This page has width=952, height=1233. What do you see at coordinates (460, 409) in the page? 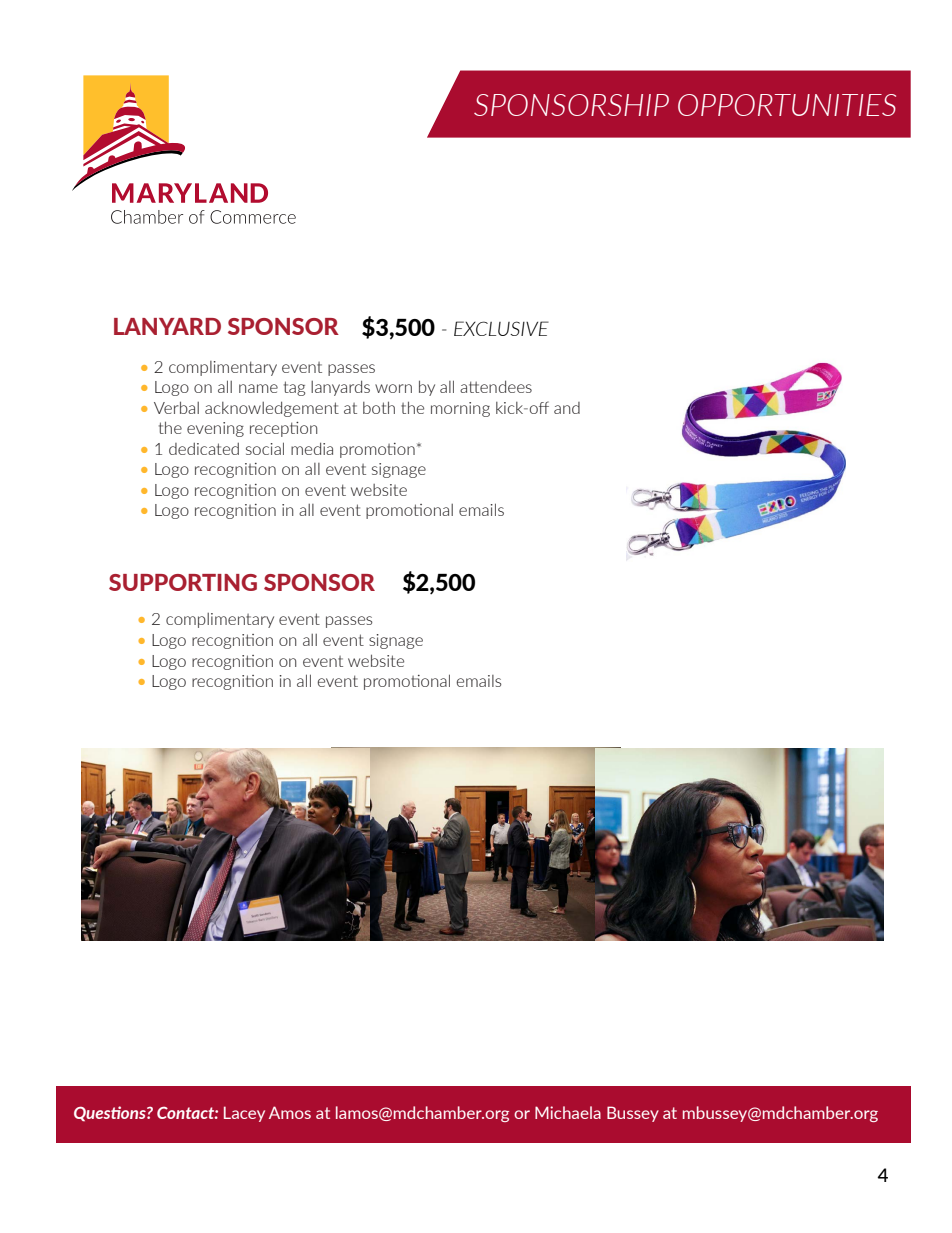
I see `morning` at bounding box center [460, 409].
